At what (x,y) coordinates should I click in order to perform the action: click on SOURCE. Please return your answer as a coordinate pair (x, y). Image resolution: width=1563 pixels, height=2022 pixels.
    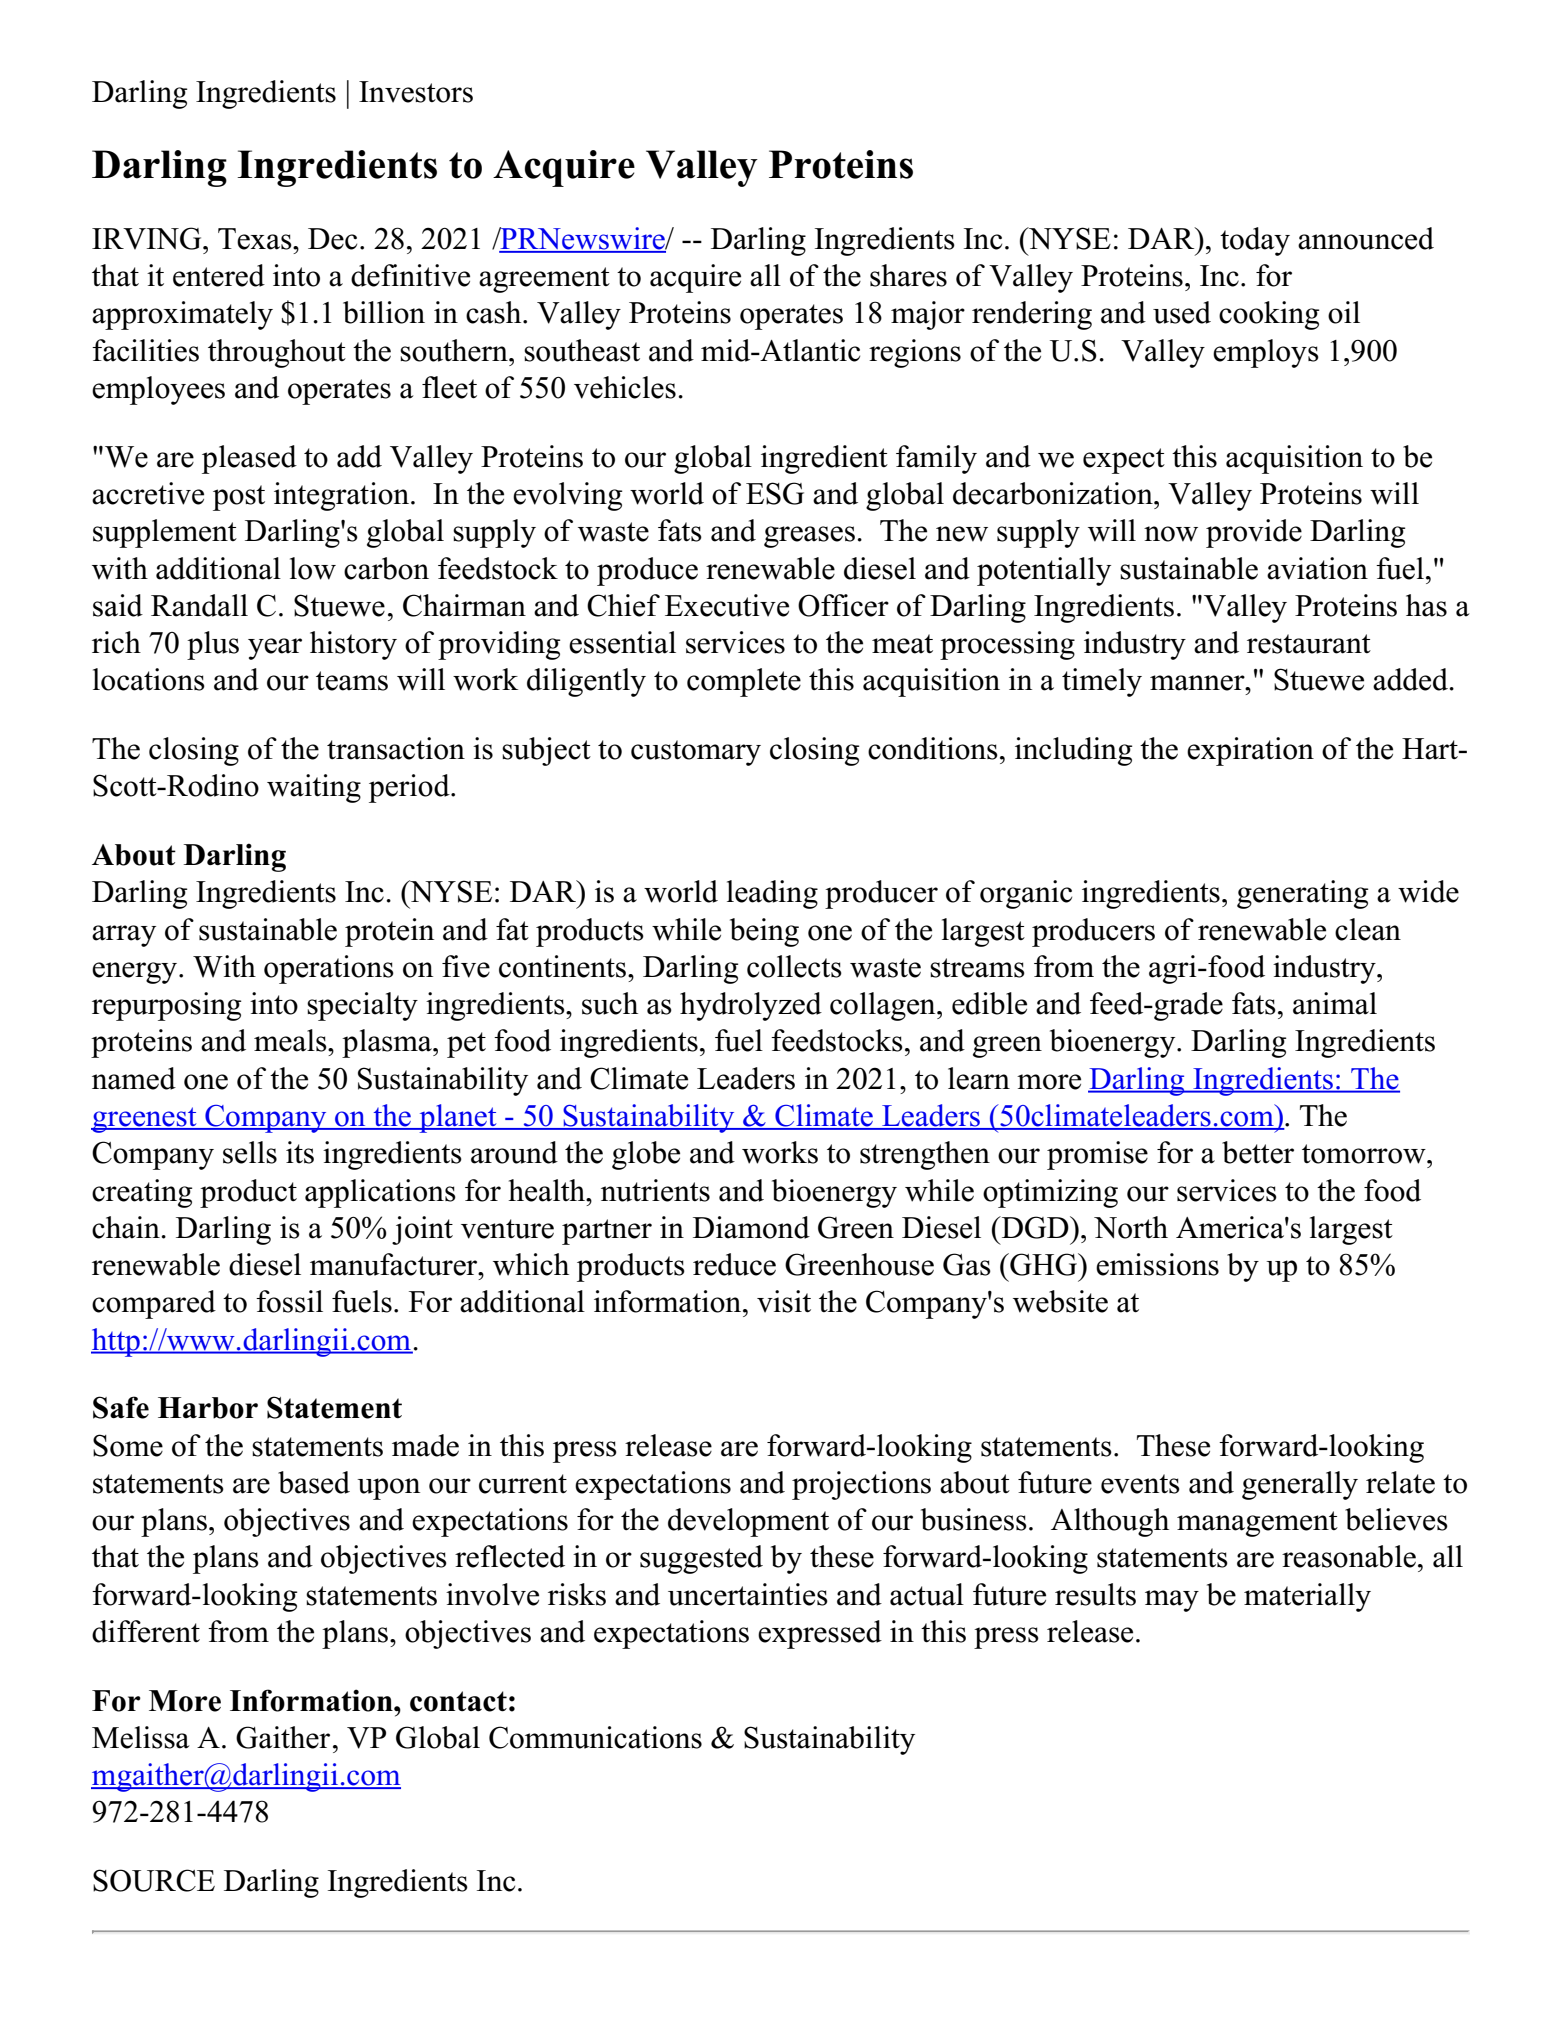
    Looking at the image, I should click on (154, 1880).
